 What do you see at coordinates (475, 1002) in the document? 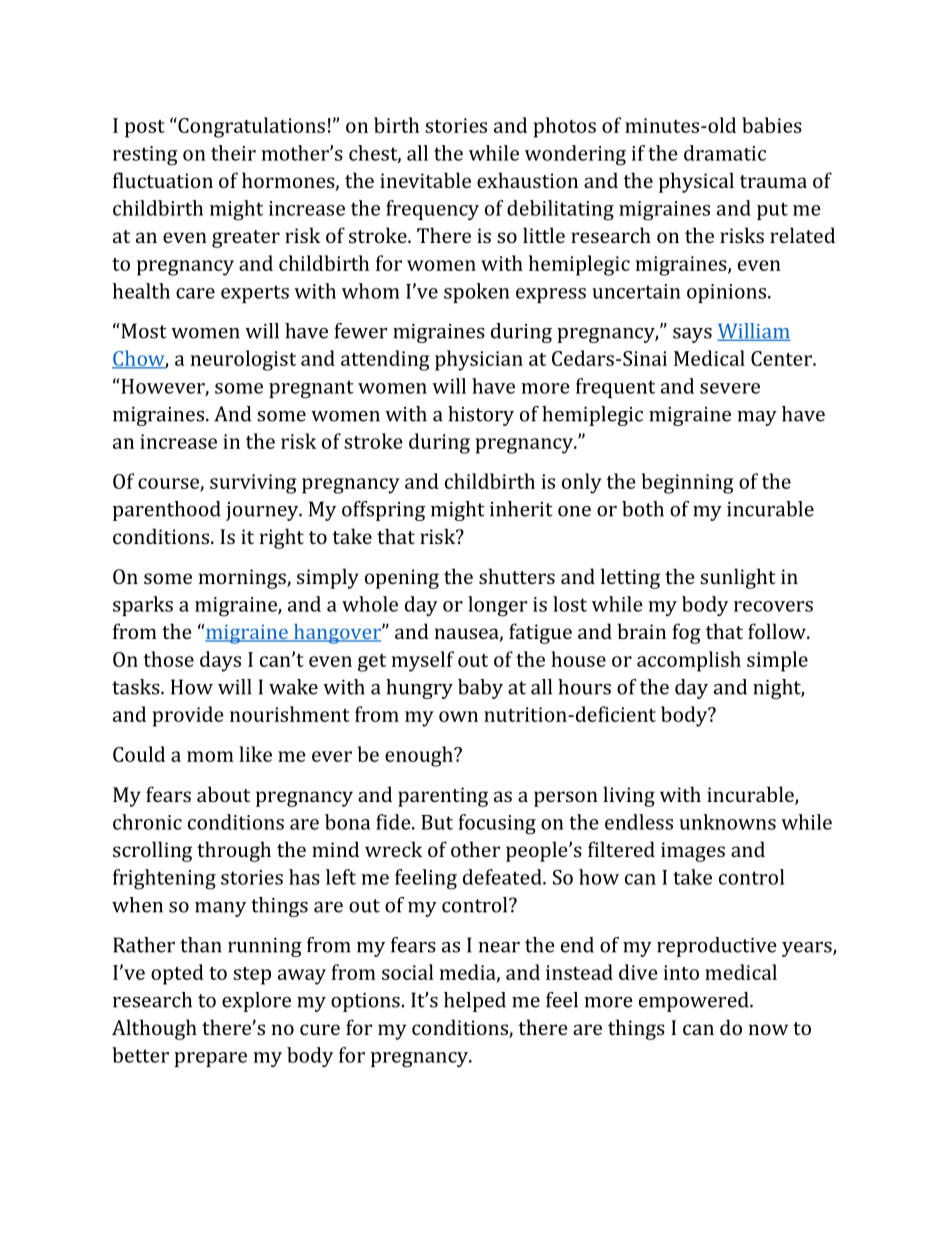
I see `helped` at bounding box center [475, 1002].
